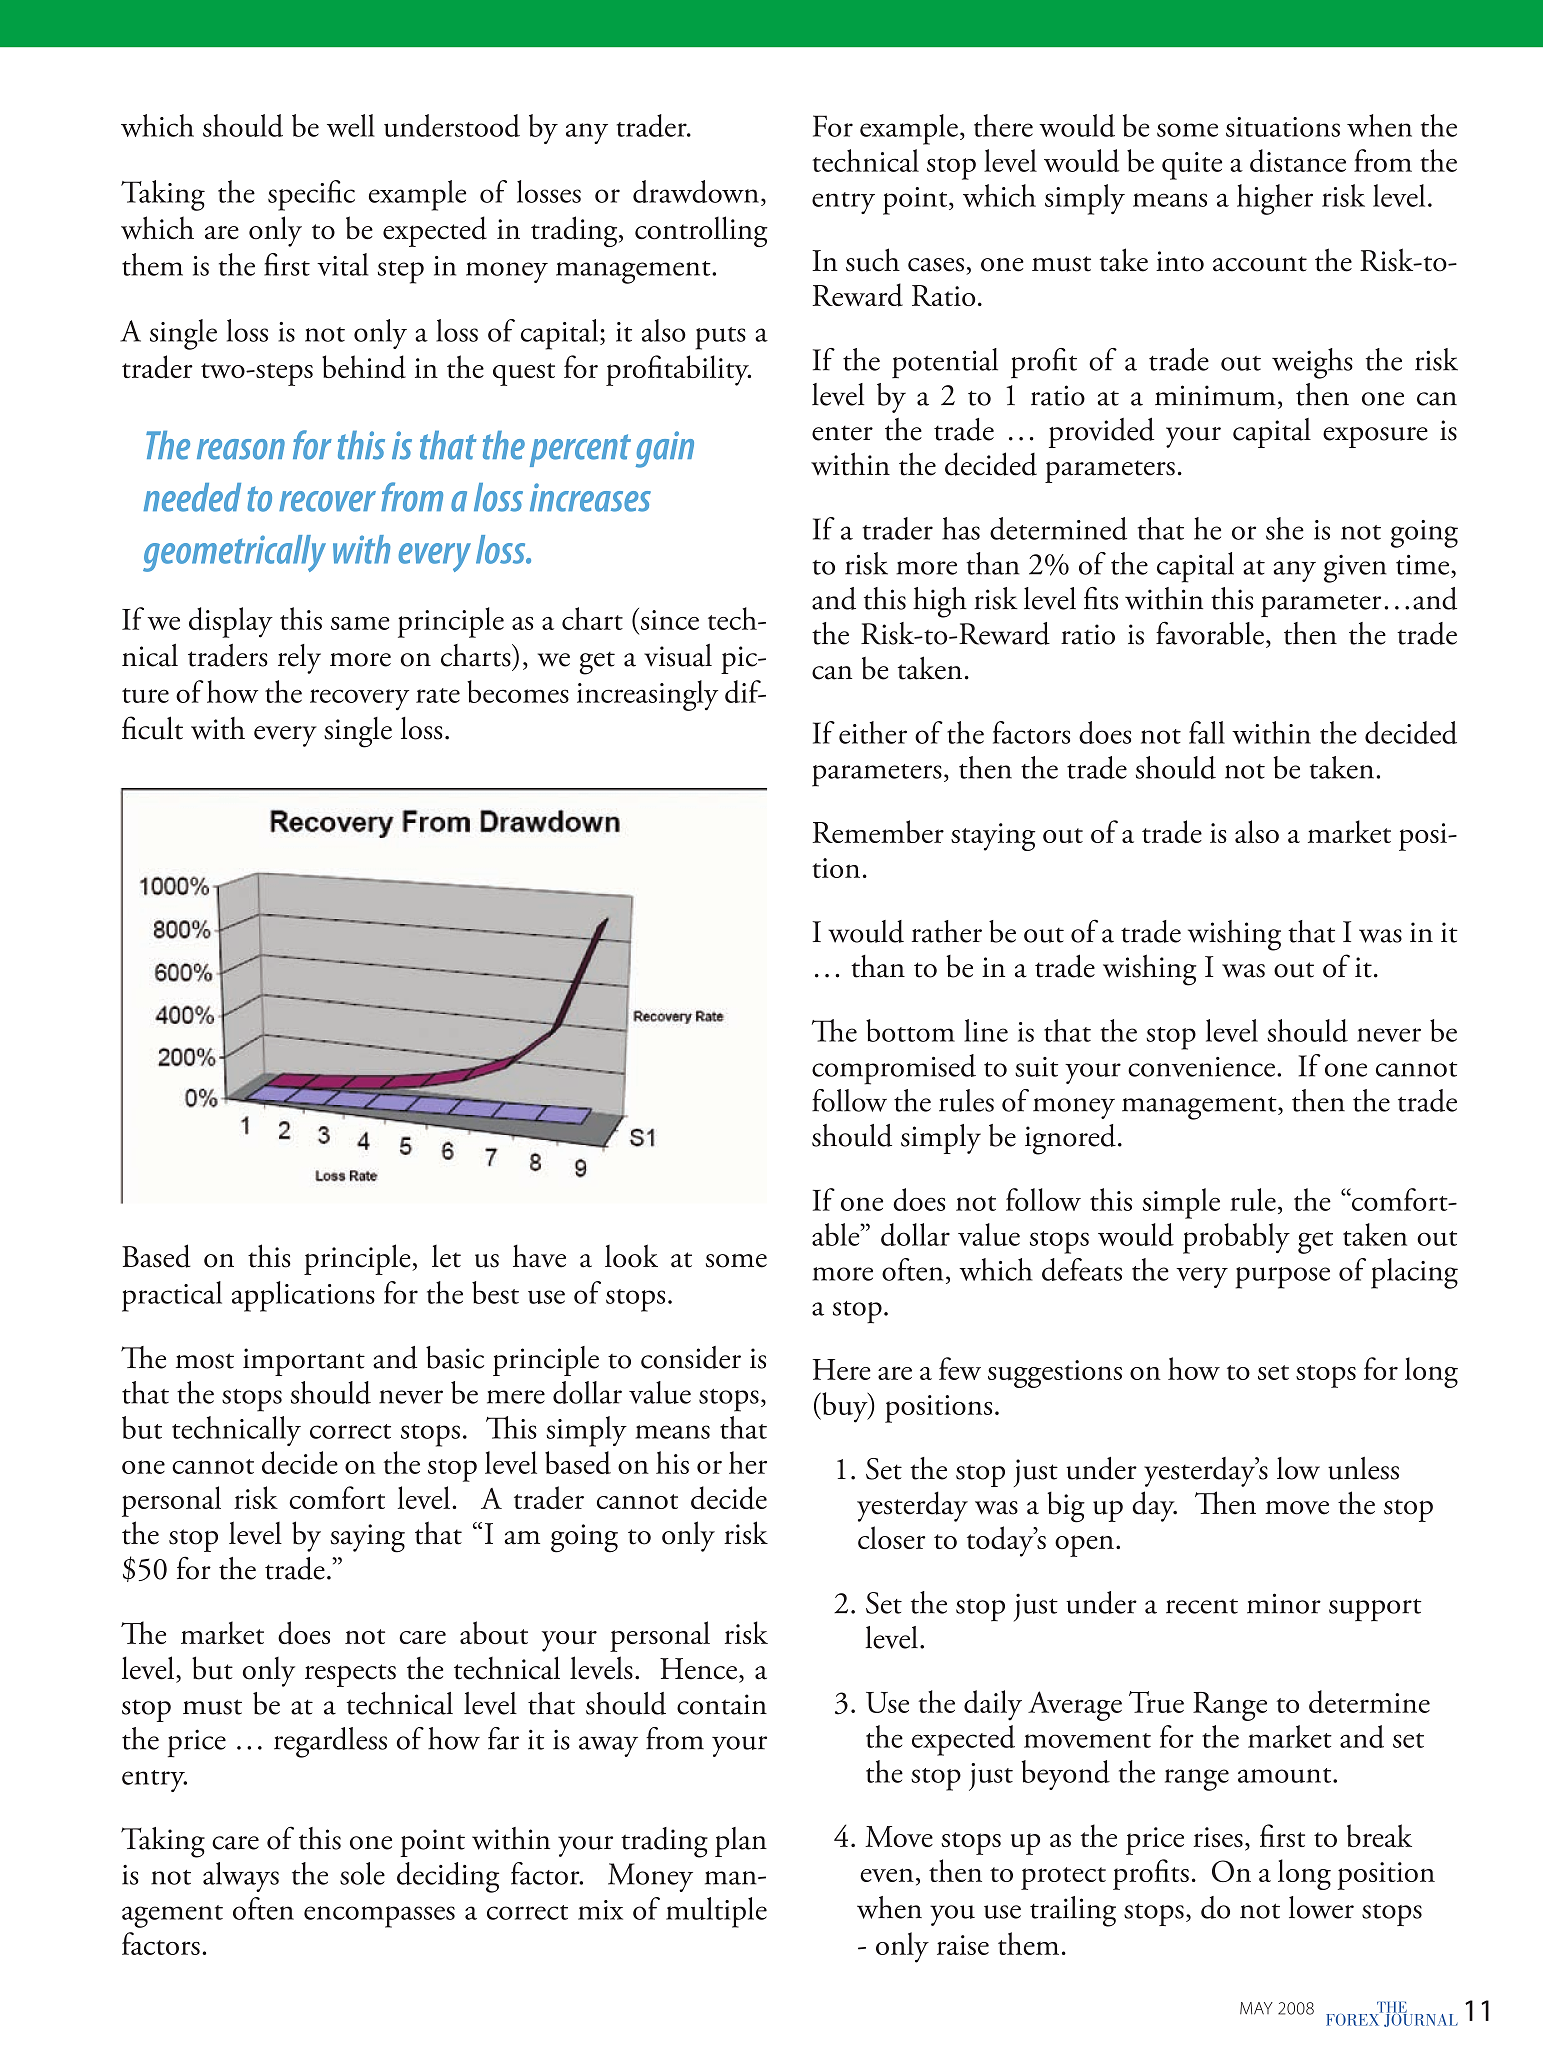 Image resolution: width=1543 pixels, height=2061 pixels. I want to click on distance, so click(1298, 160).
